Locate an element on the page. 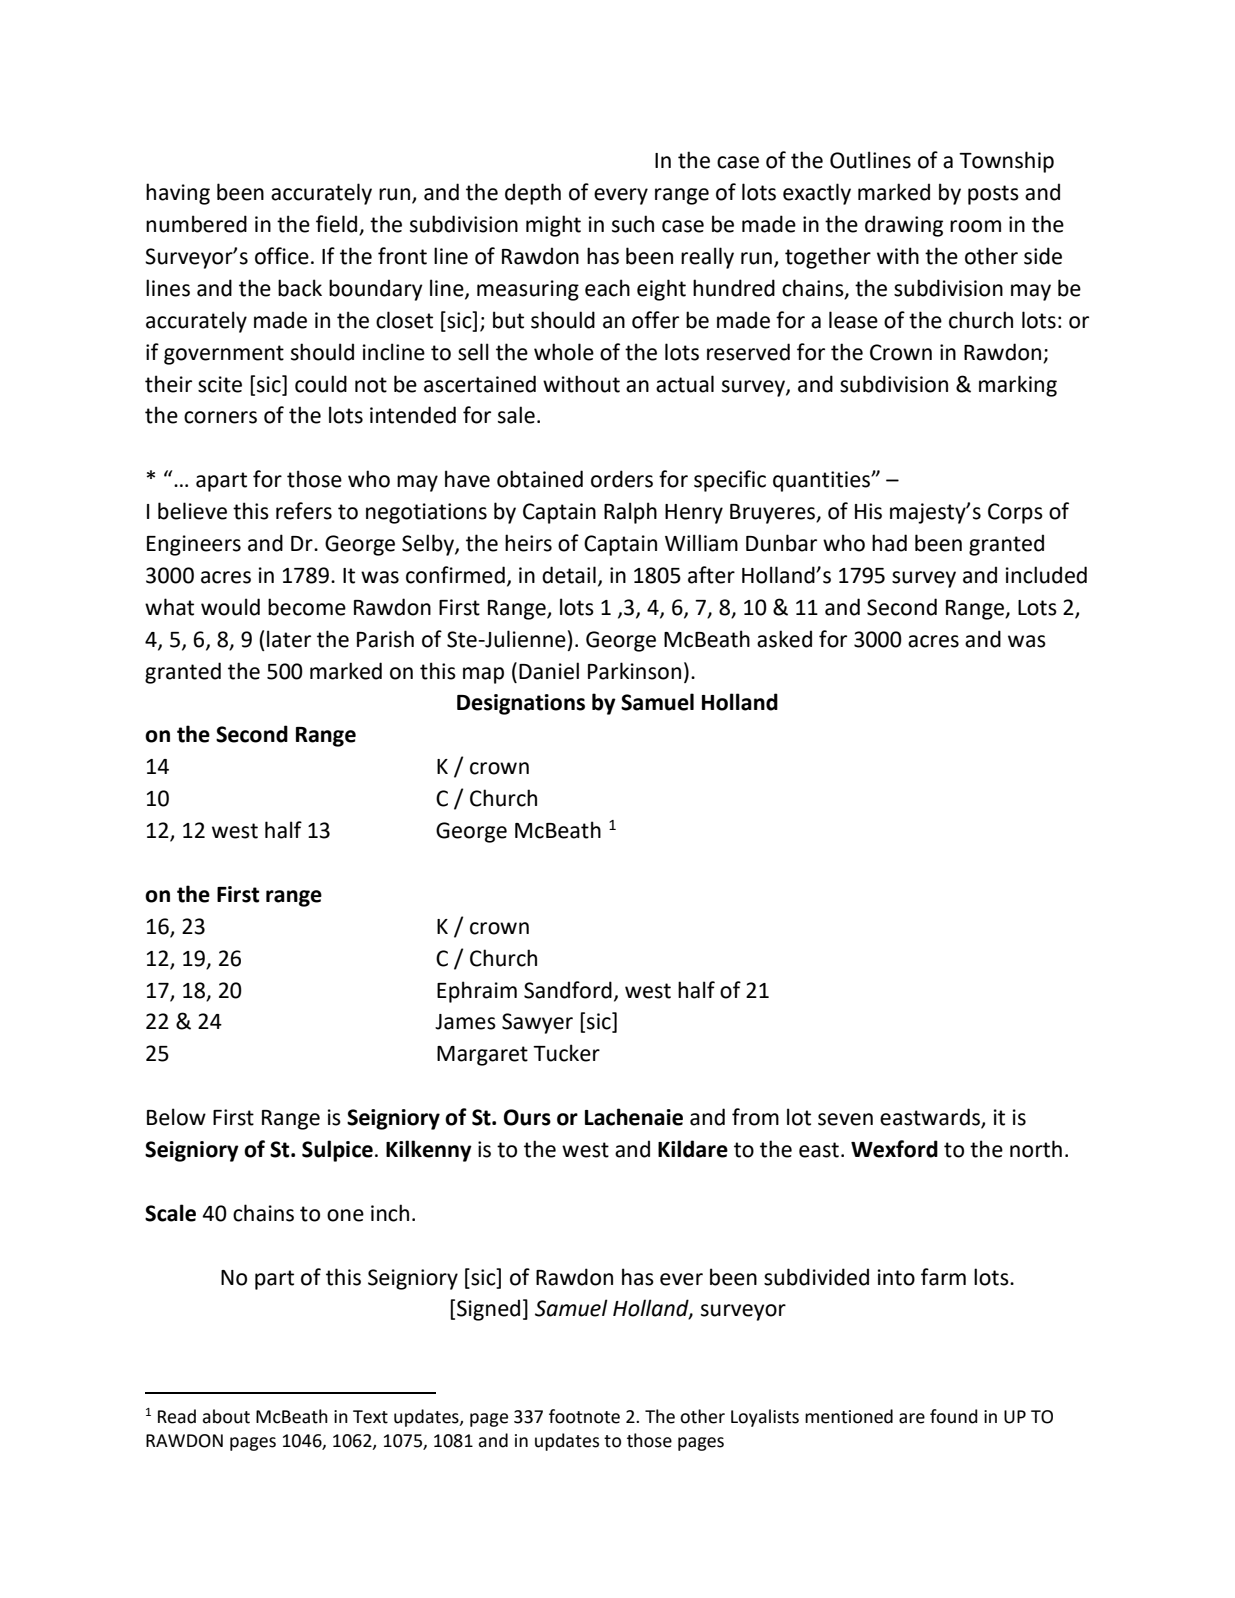 This image has height=1598, width=1235. room is located at coordinates (975, 226).
